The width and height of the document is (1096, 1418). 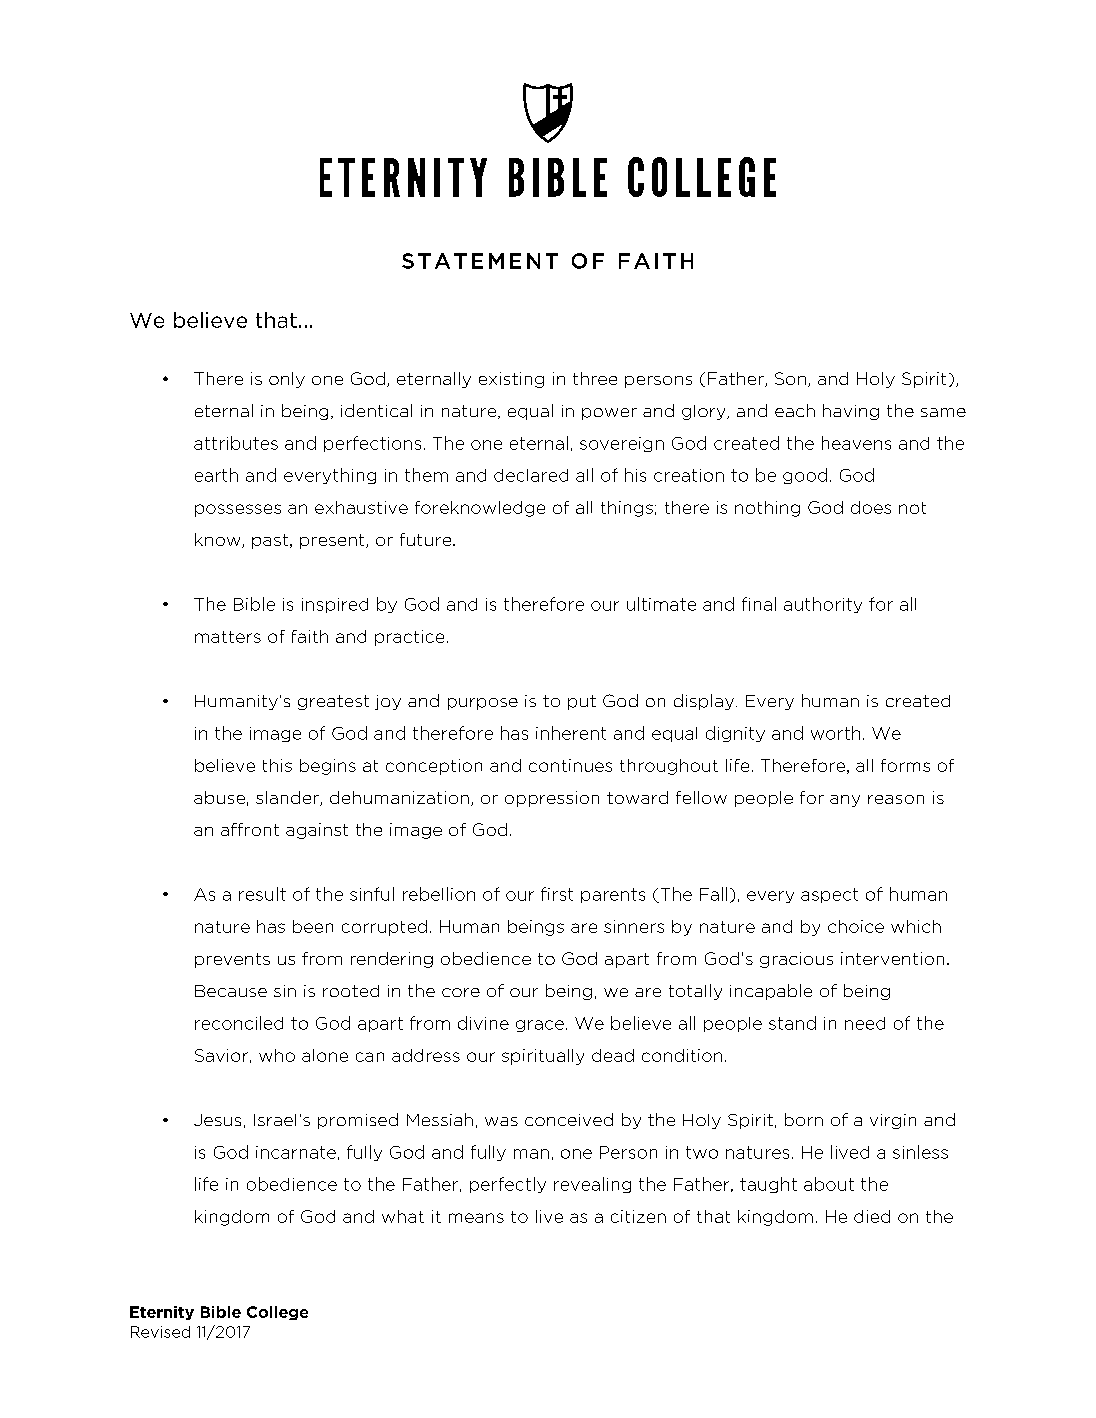 I want to click on who, so click(x=277, y=1055).
